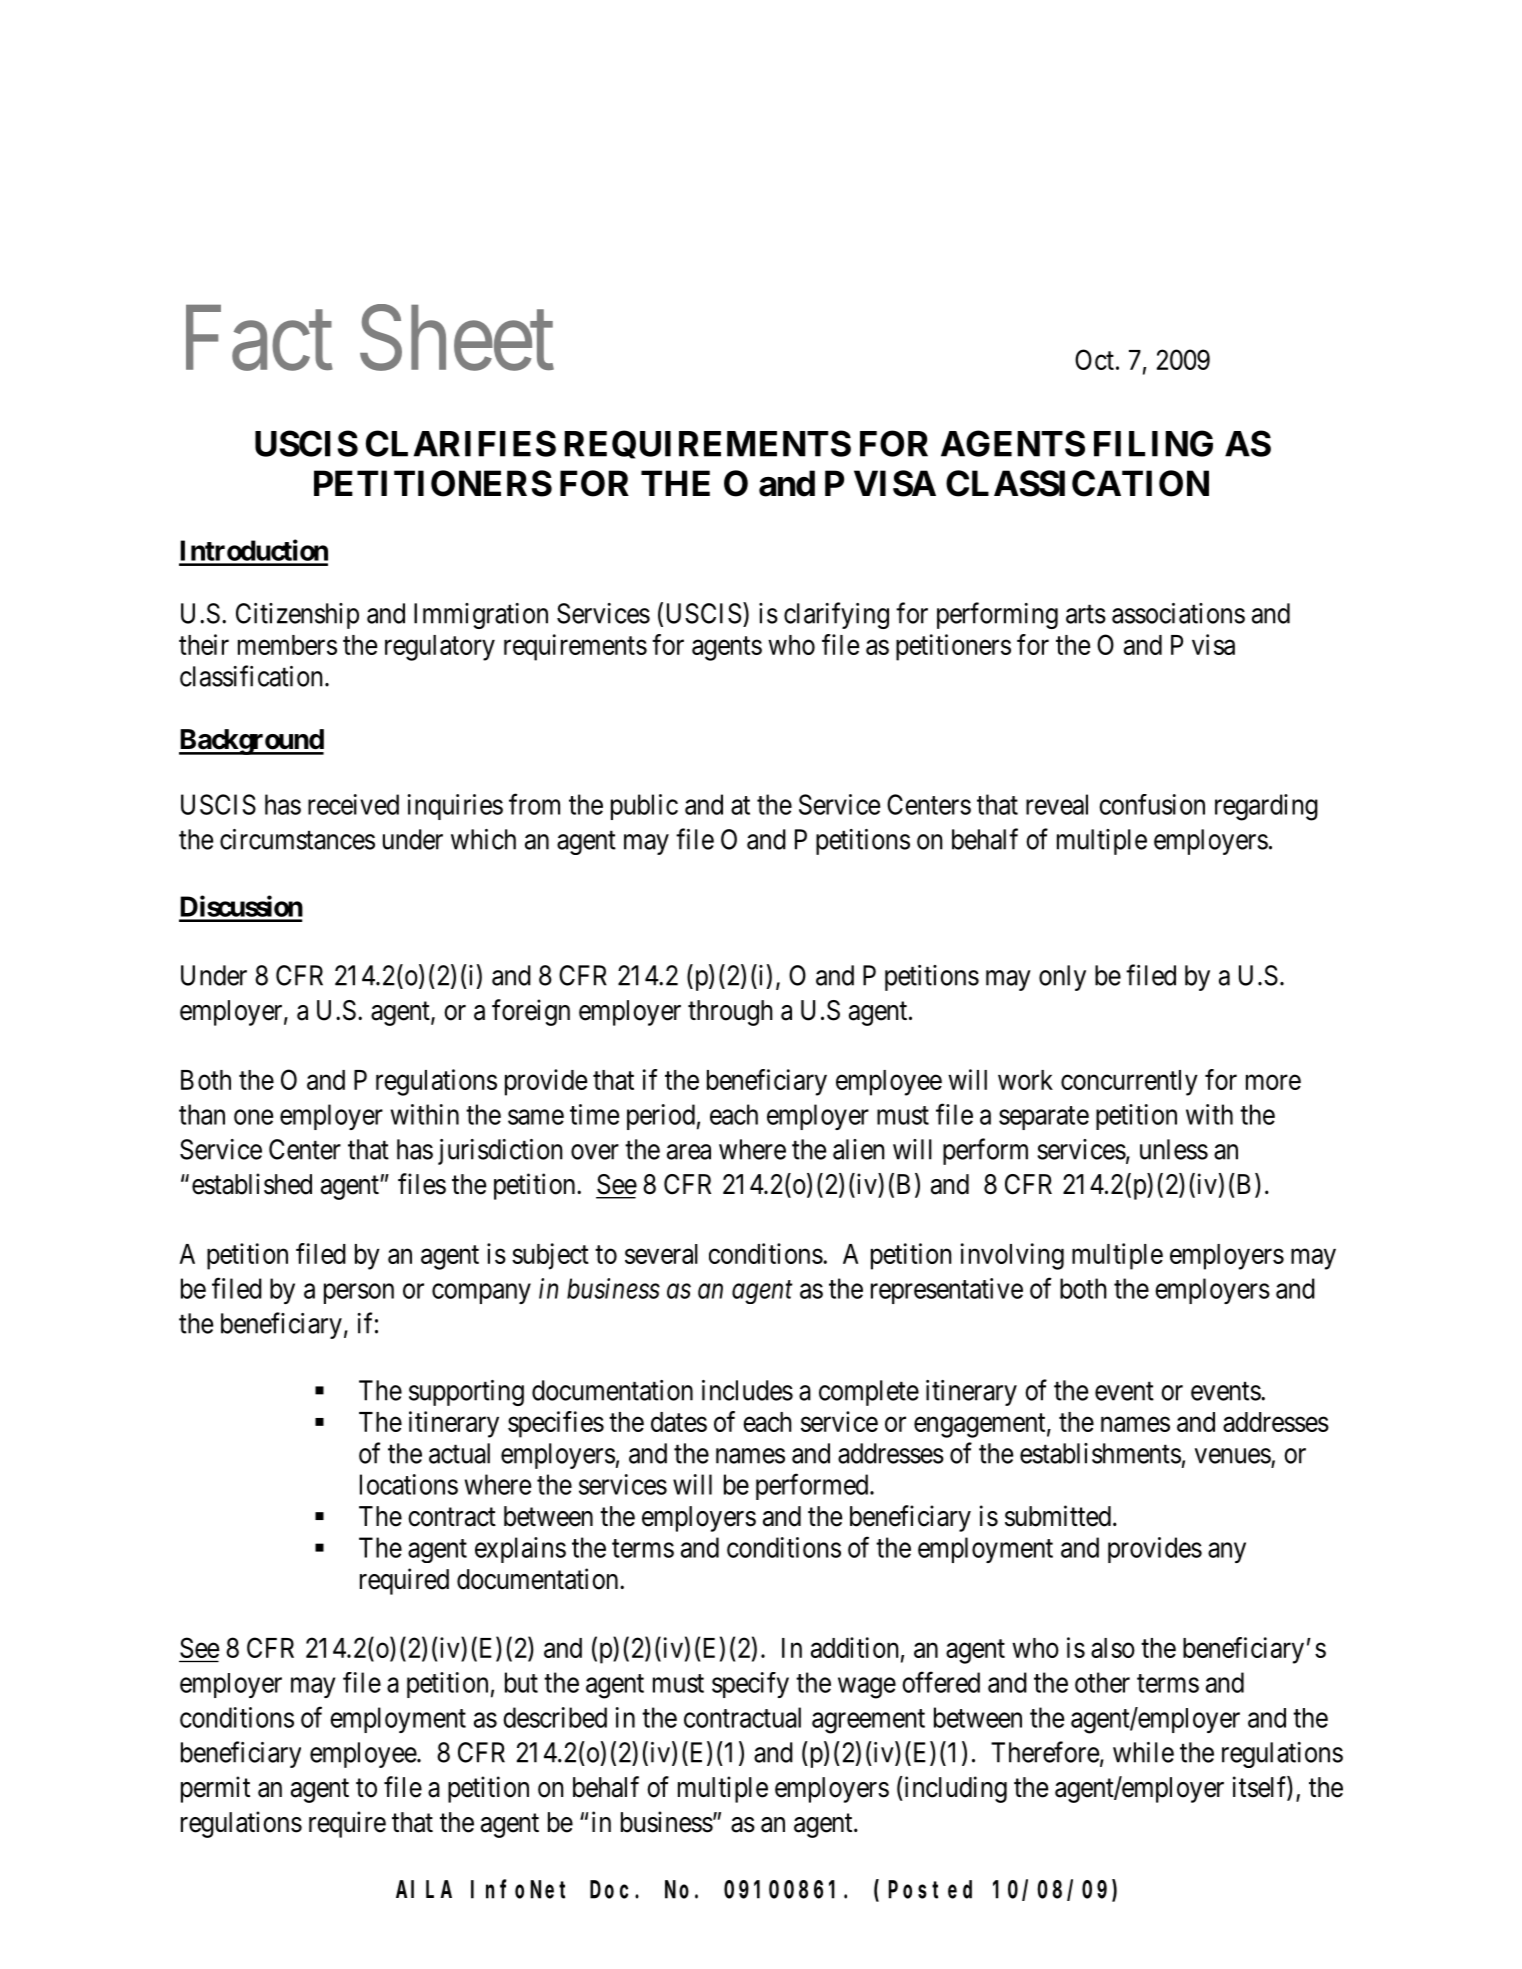 The image size is (1522, 1969). I want to click on Oct, so click(1094, 359).
